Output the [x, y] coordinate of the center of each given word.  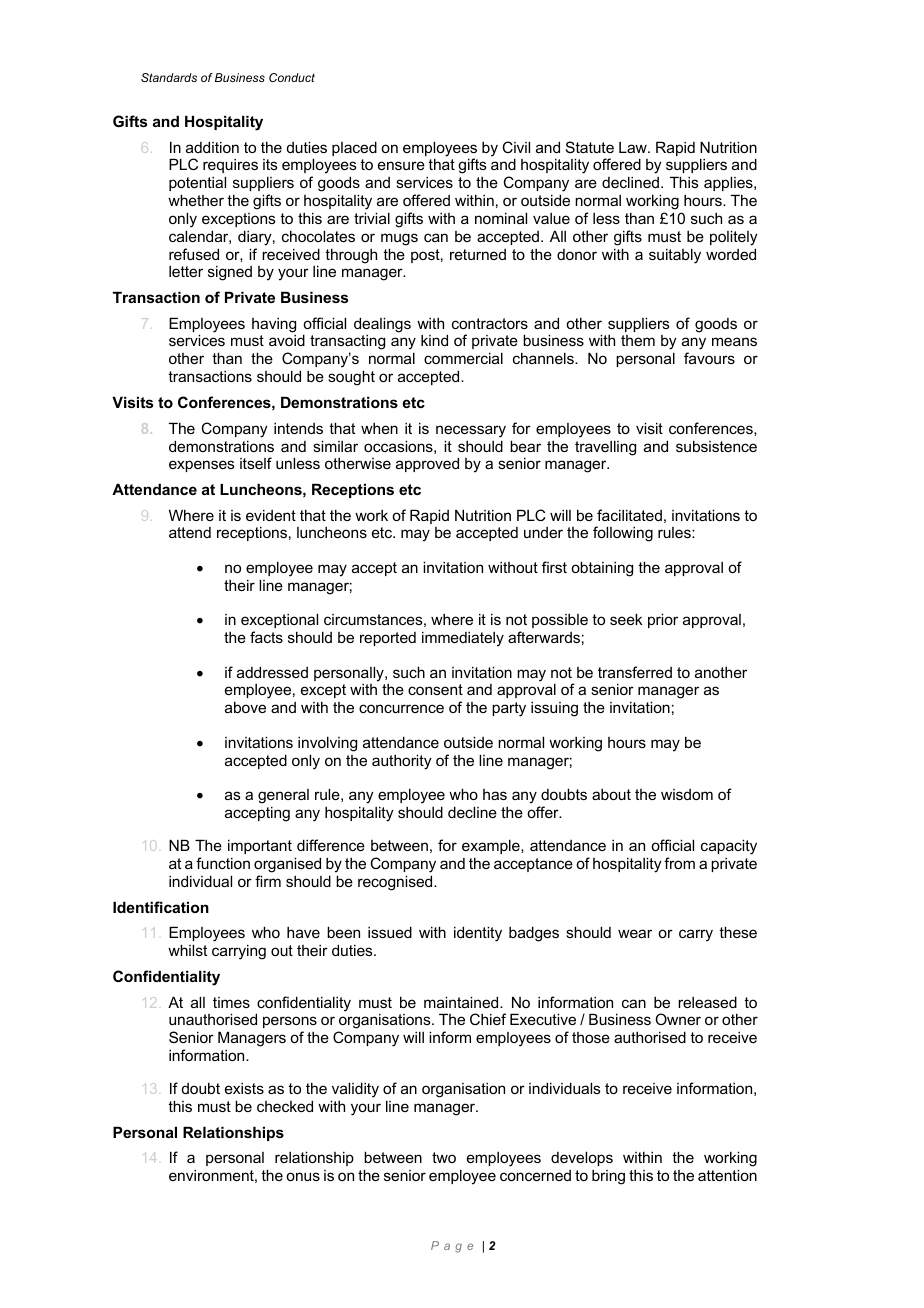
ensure [401, 165]
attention [727, 1175]
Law [634, 147]
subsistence [716, 446]
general [283, 796]
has [495, 794]
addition [212, 147]
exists [244, 1088]
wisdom [687, 794]
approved [427, 464]
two [444, 1157]
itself [256, 463]
